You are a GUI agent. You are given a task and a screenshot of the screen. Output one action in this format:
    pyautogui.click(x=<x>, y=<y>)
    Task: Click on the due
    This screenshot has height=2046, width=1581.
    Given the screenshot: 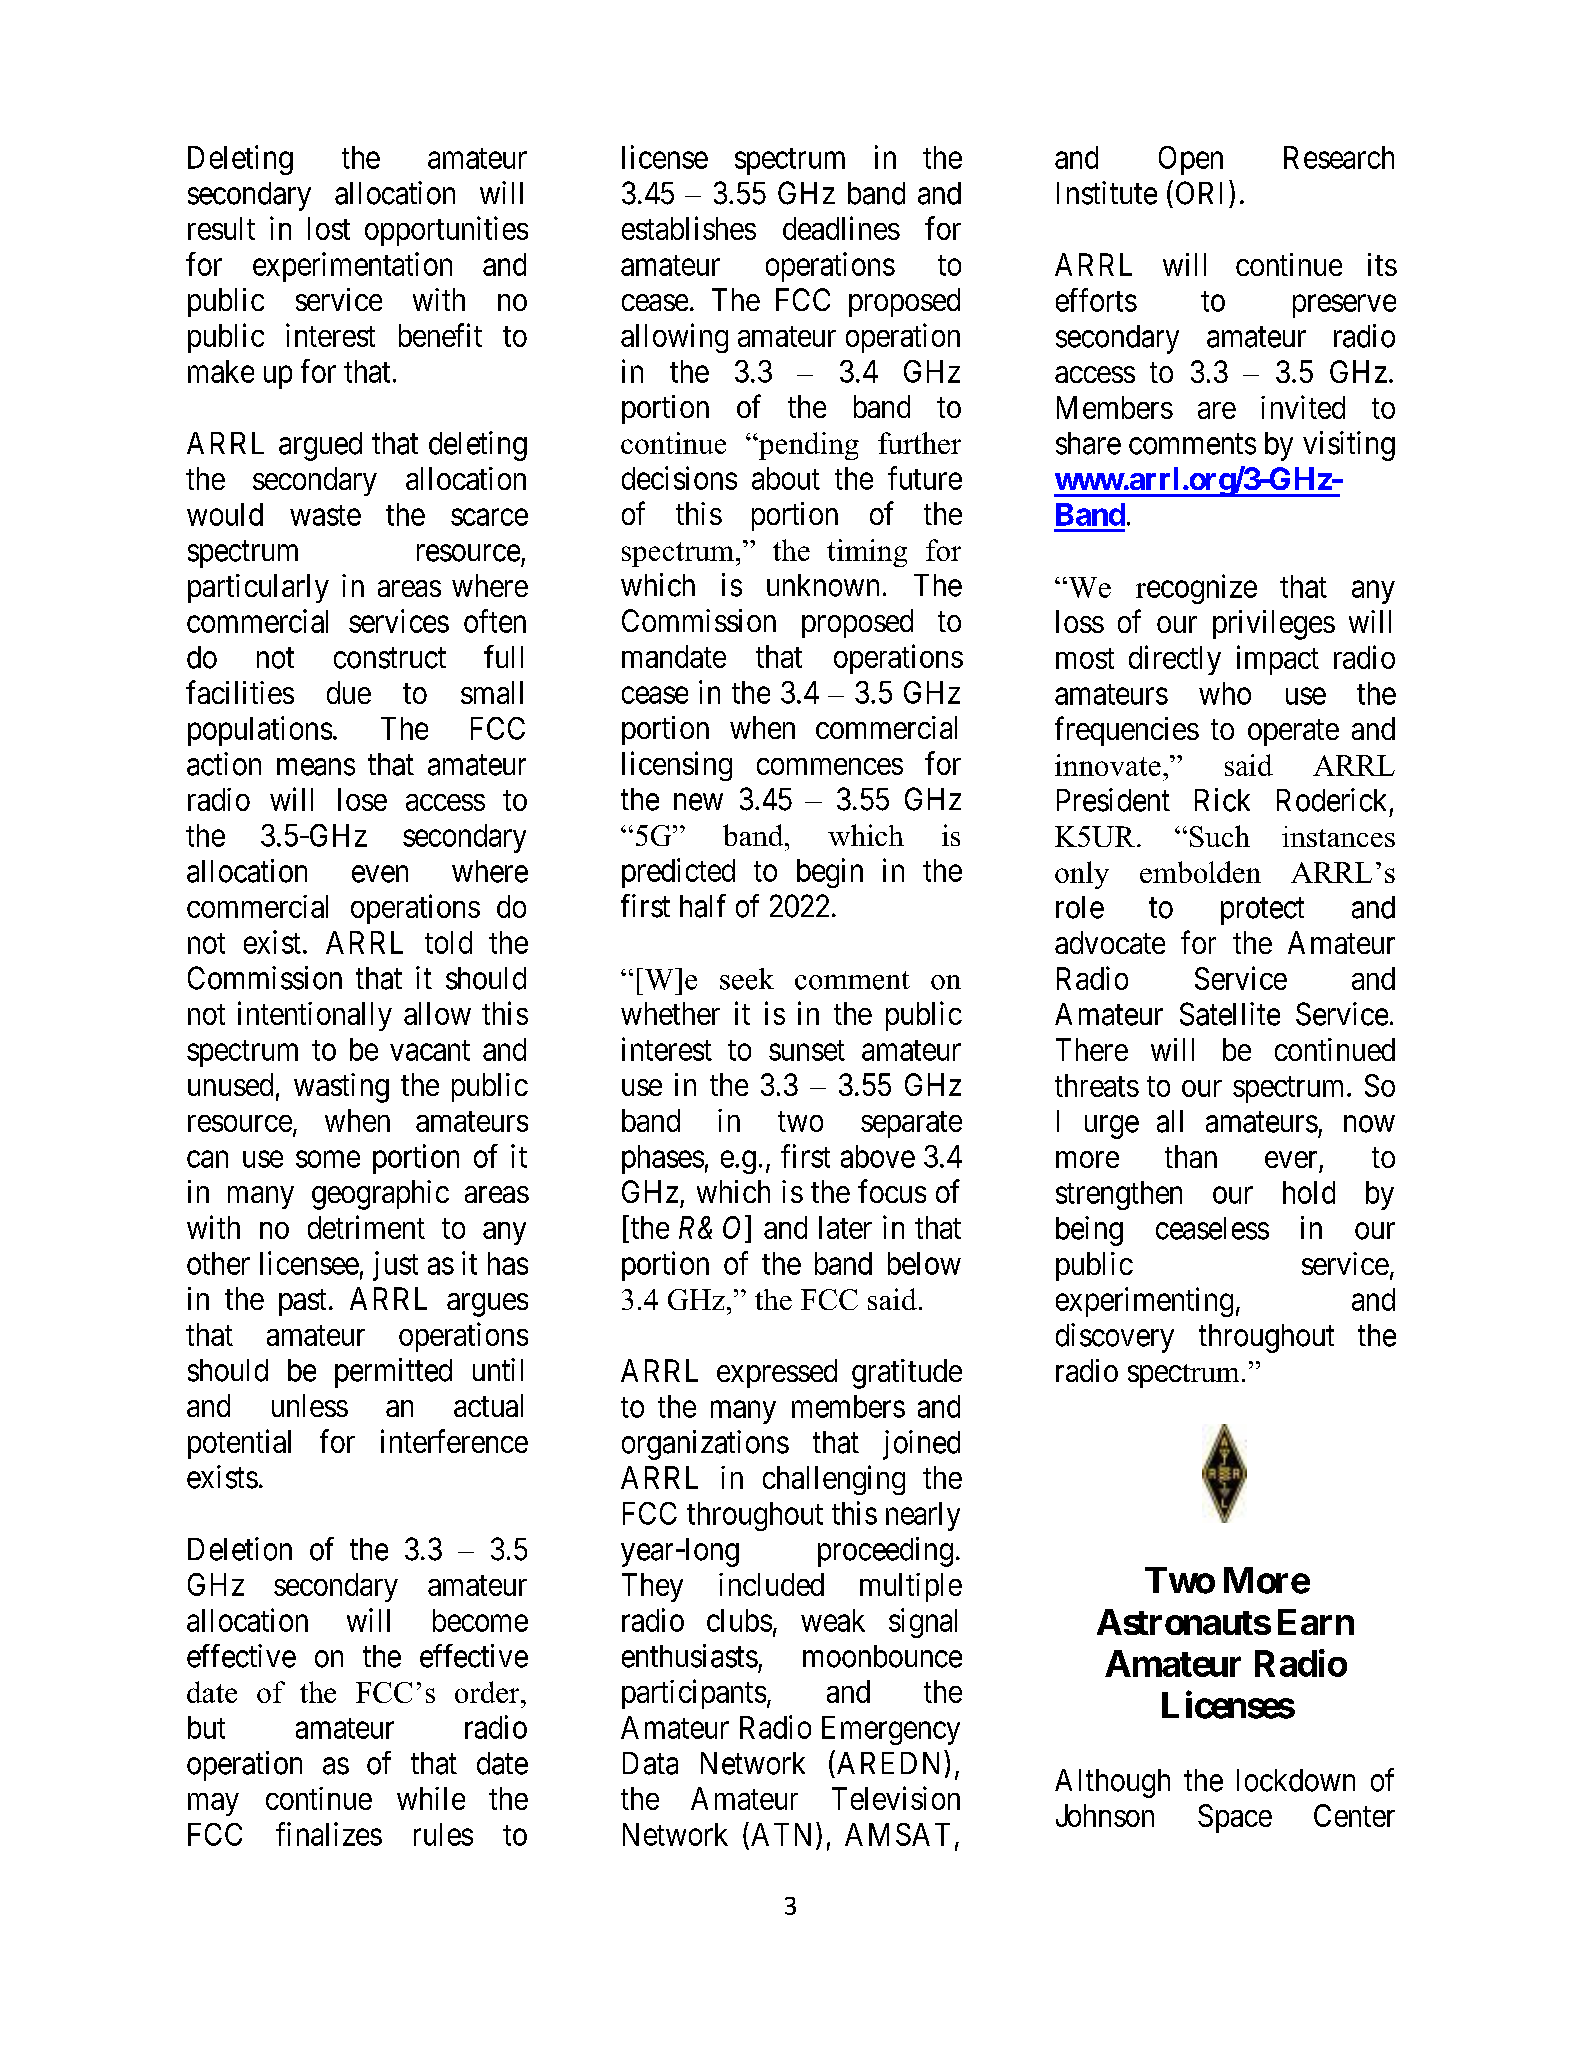 What is the action you would take?
    pyautogui.click(x=349, y=692)
